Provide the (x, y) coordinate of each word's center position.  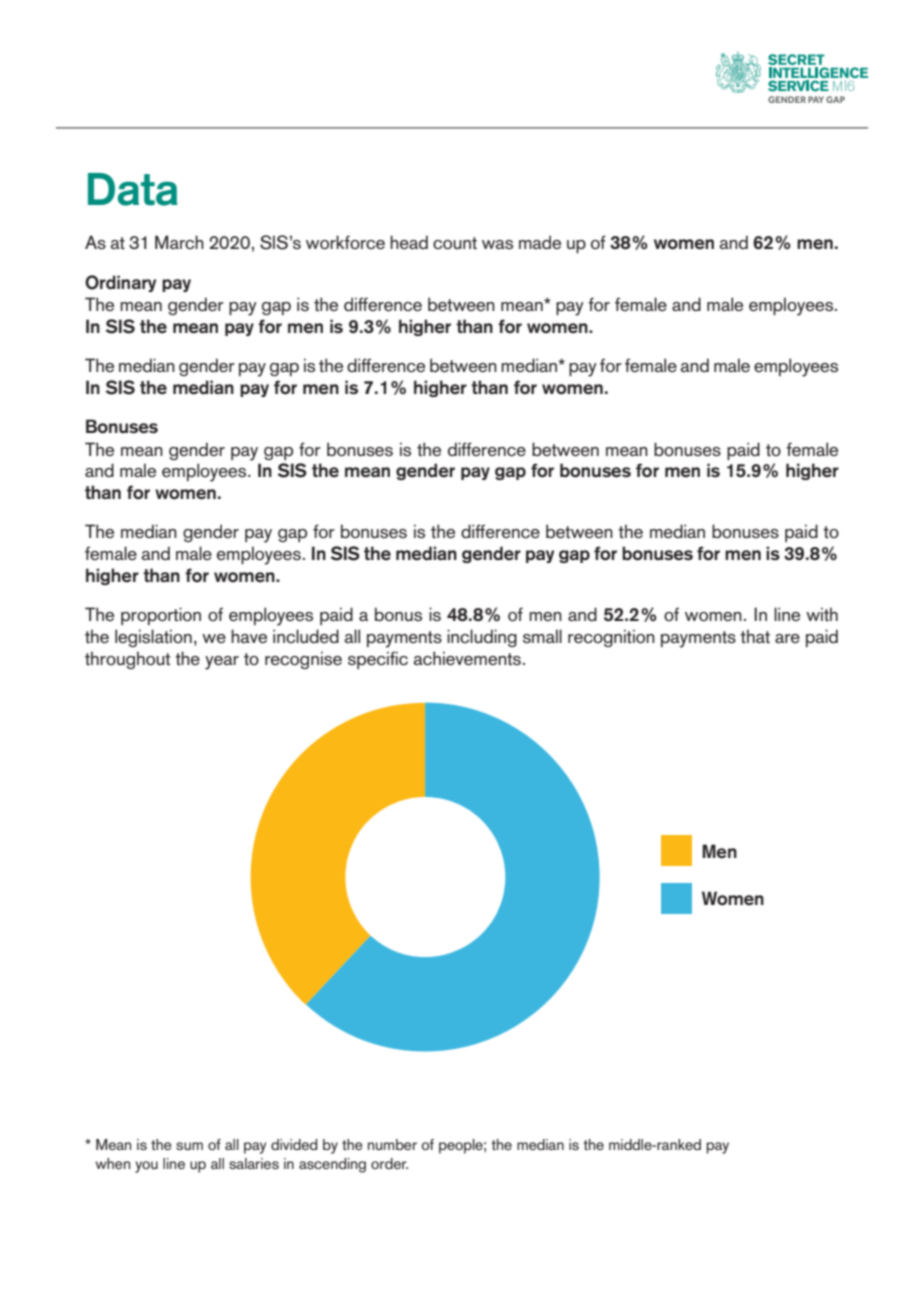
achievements (467, 658)
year (222, 663)
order (389, 1163)
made (540, 242)
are (787, 638)
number (392, 1144)
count (455, 243)
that (755, 636)
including (482, 638)
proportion (161, 616)
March (179, 242)
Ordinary (120, 283)
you (146, 1167)
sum (189, 1146)
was (497, 244)
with (822, 614)
